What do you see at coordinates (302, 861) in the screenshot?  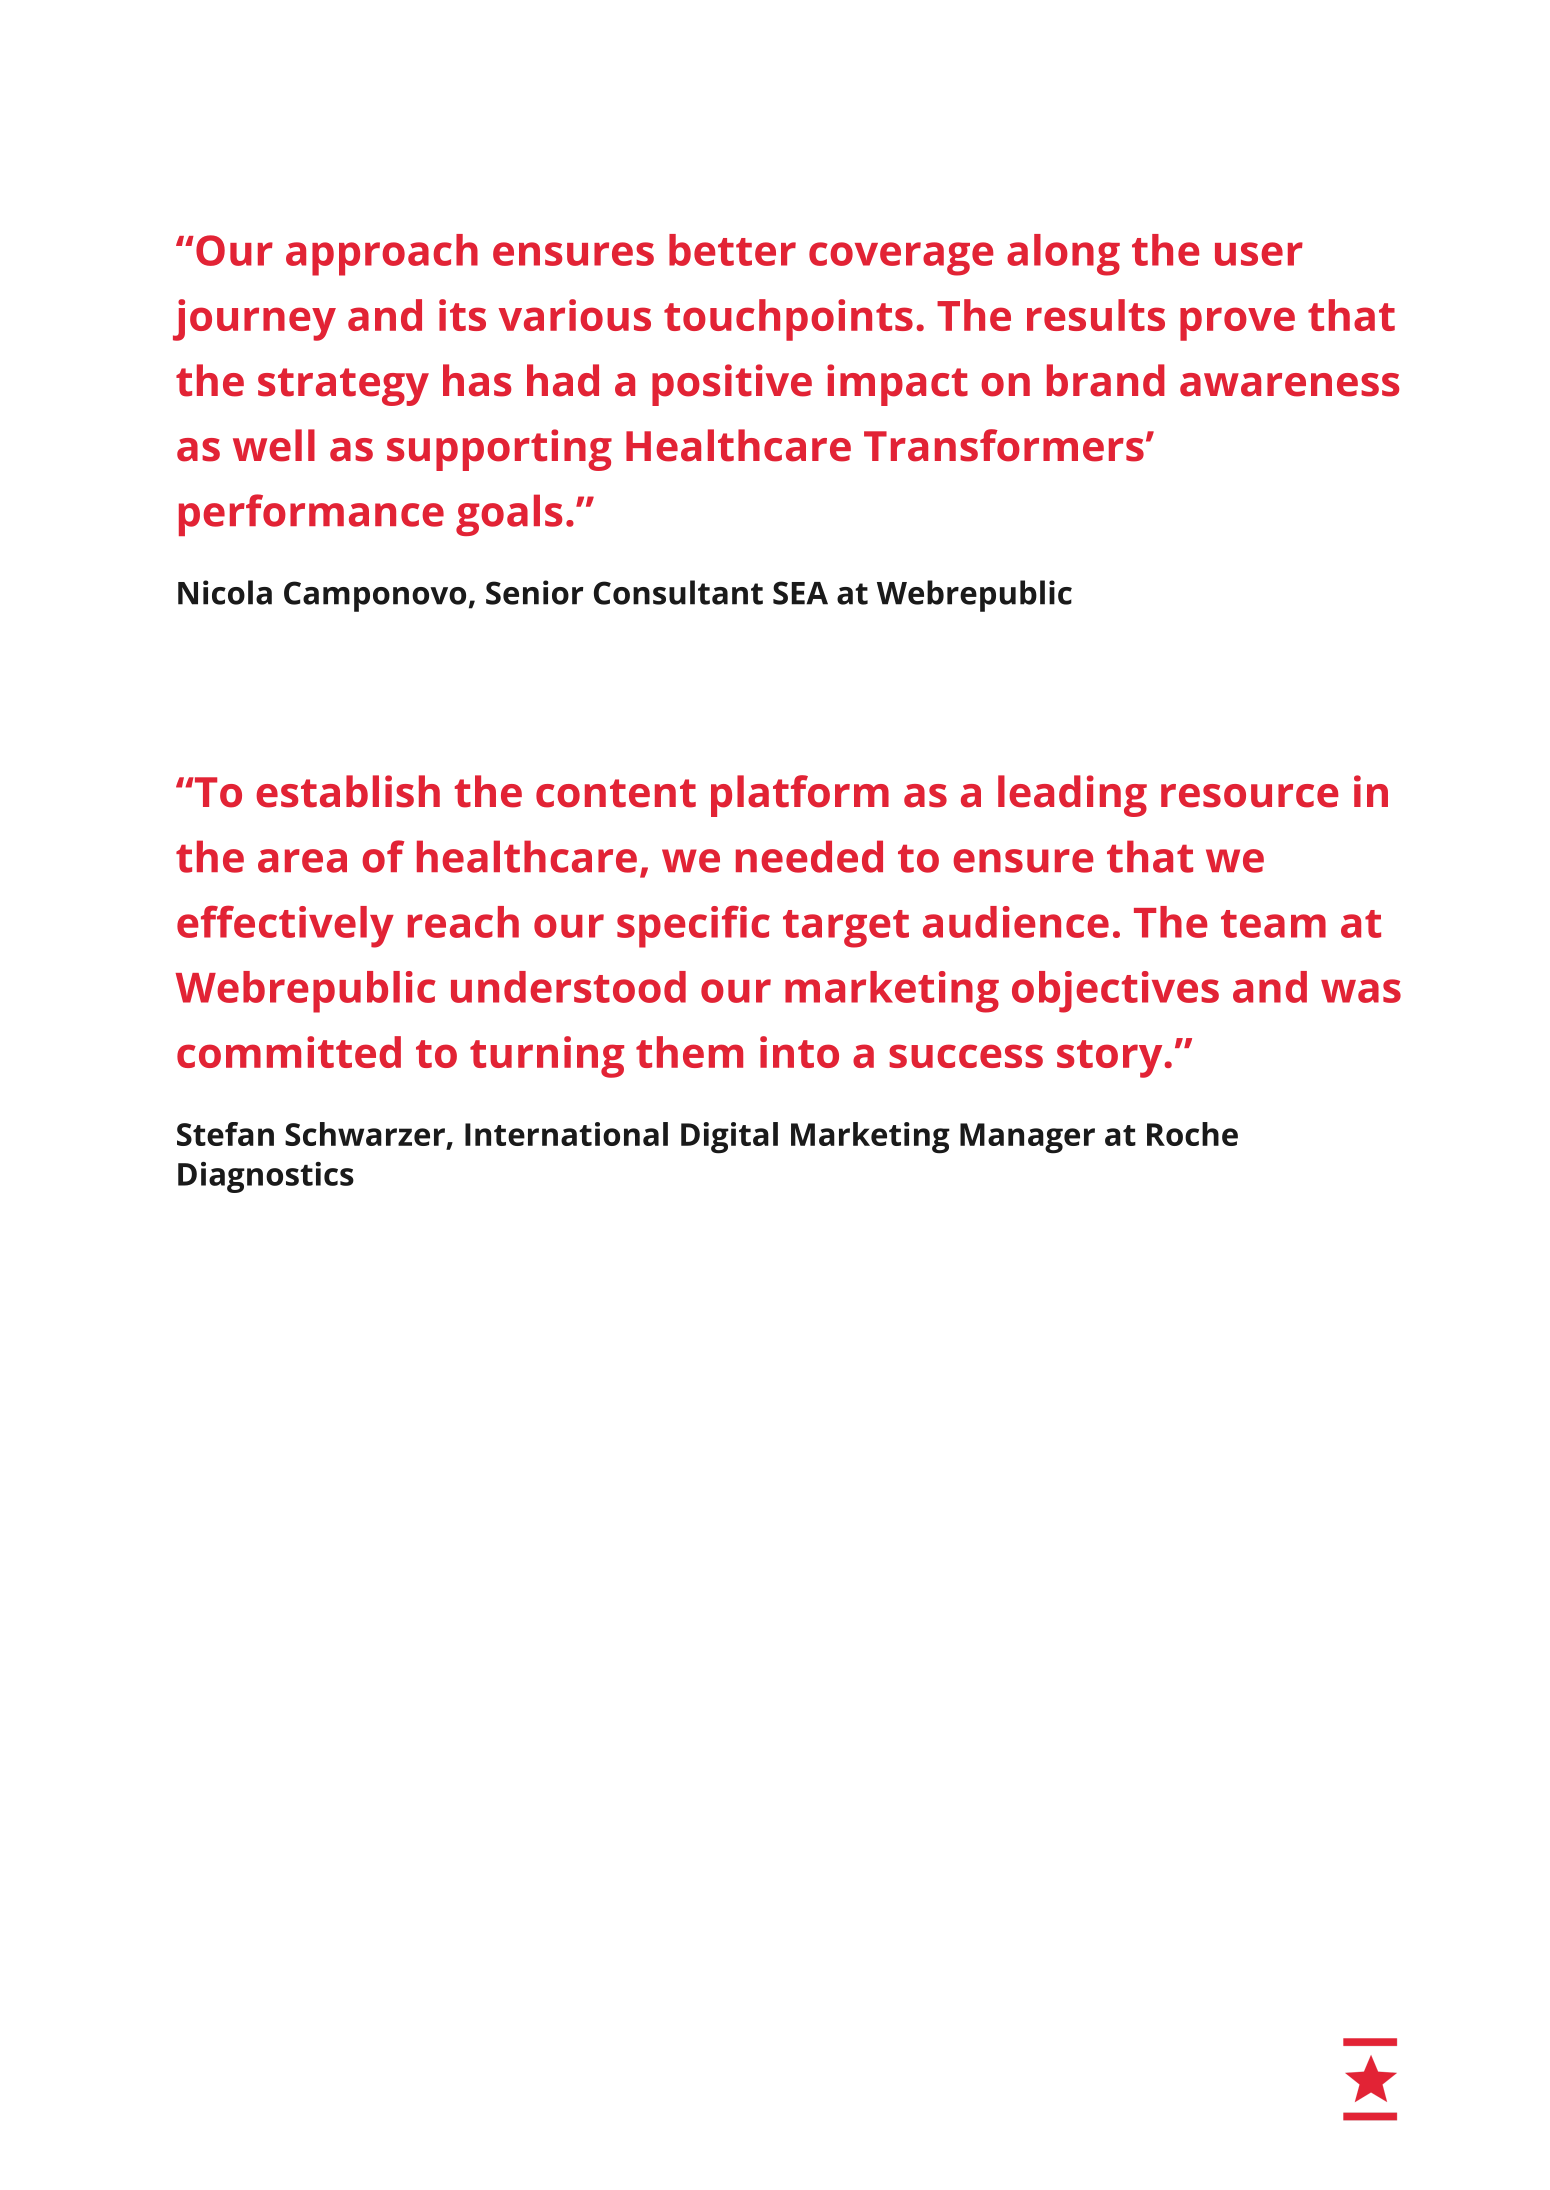 I see `area` at bounding box center [302, 861].
